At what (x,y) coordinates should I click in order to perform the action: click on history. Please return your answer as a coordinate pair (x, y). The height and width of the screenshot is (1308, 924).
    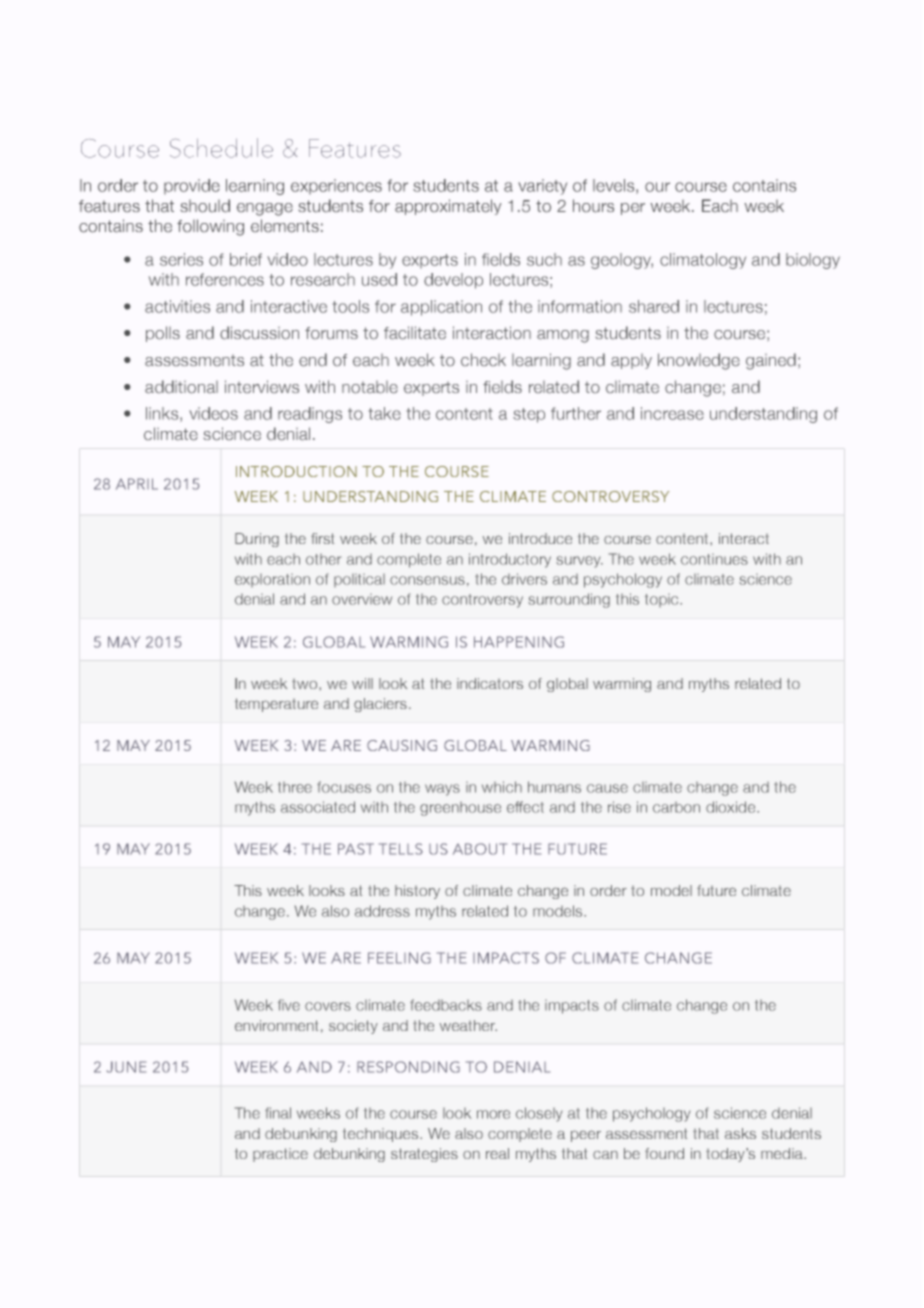
    Looking at the image, I should click on (417, 892).
